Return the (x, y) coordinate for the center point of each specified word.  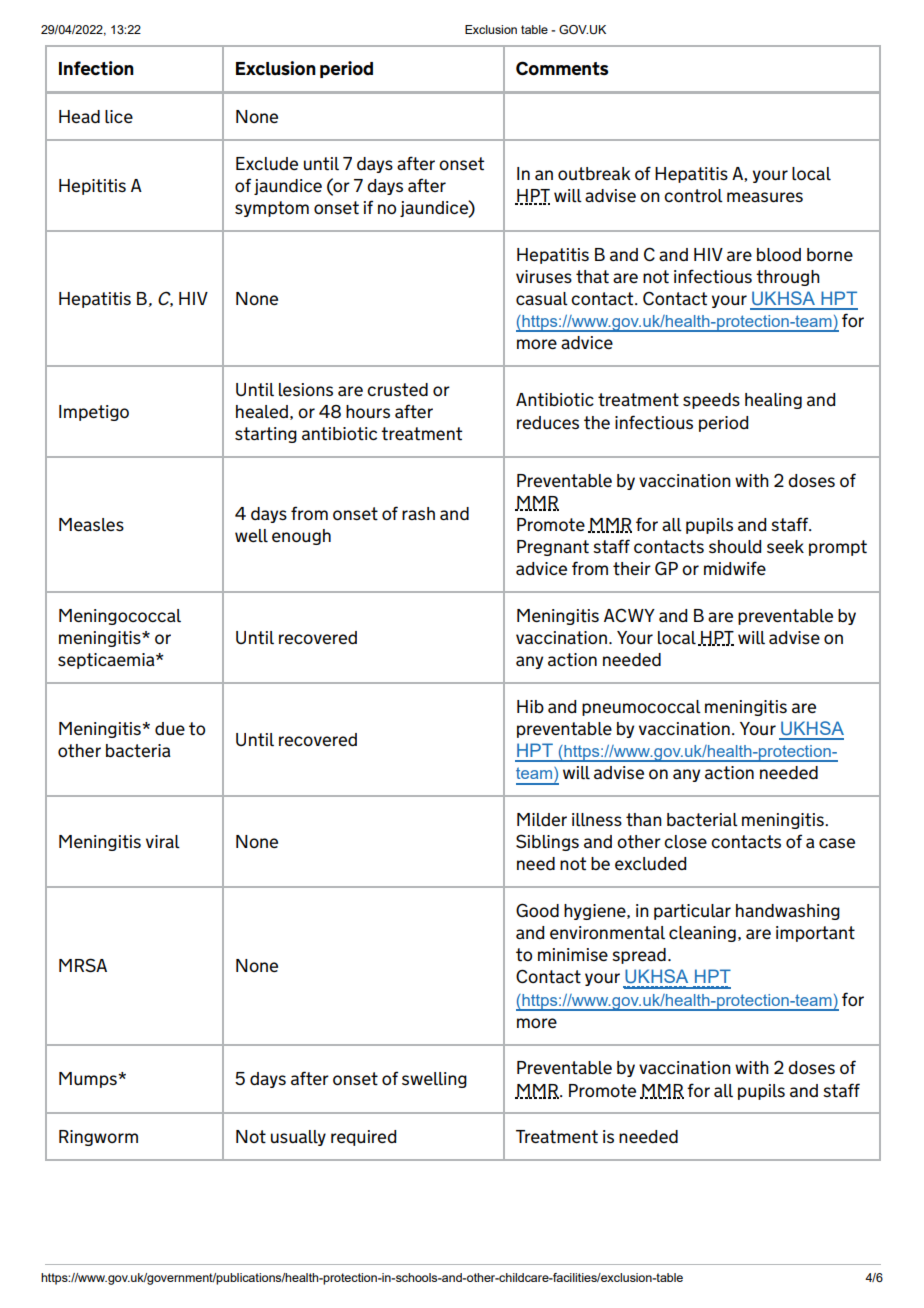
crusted (397, 390)
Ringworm (98, 1138)
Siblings (547, 842)
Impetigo (94, 413)
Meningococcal (120, 617)
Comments (562, 68)
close (685, 841)
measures (765, 197)
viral (163, 841)
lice (119, 116)
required (363, 1138)
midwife (735, 568)
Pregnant (553, 548)
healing (773, 401)
